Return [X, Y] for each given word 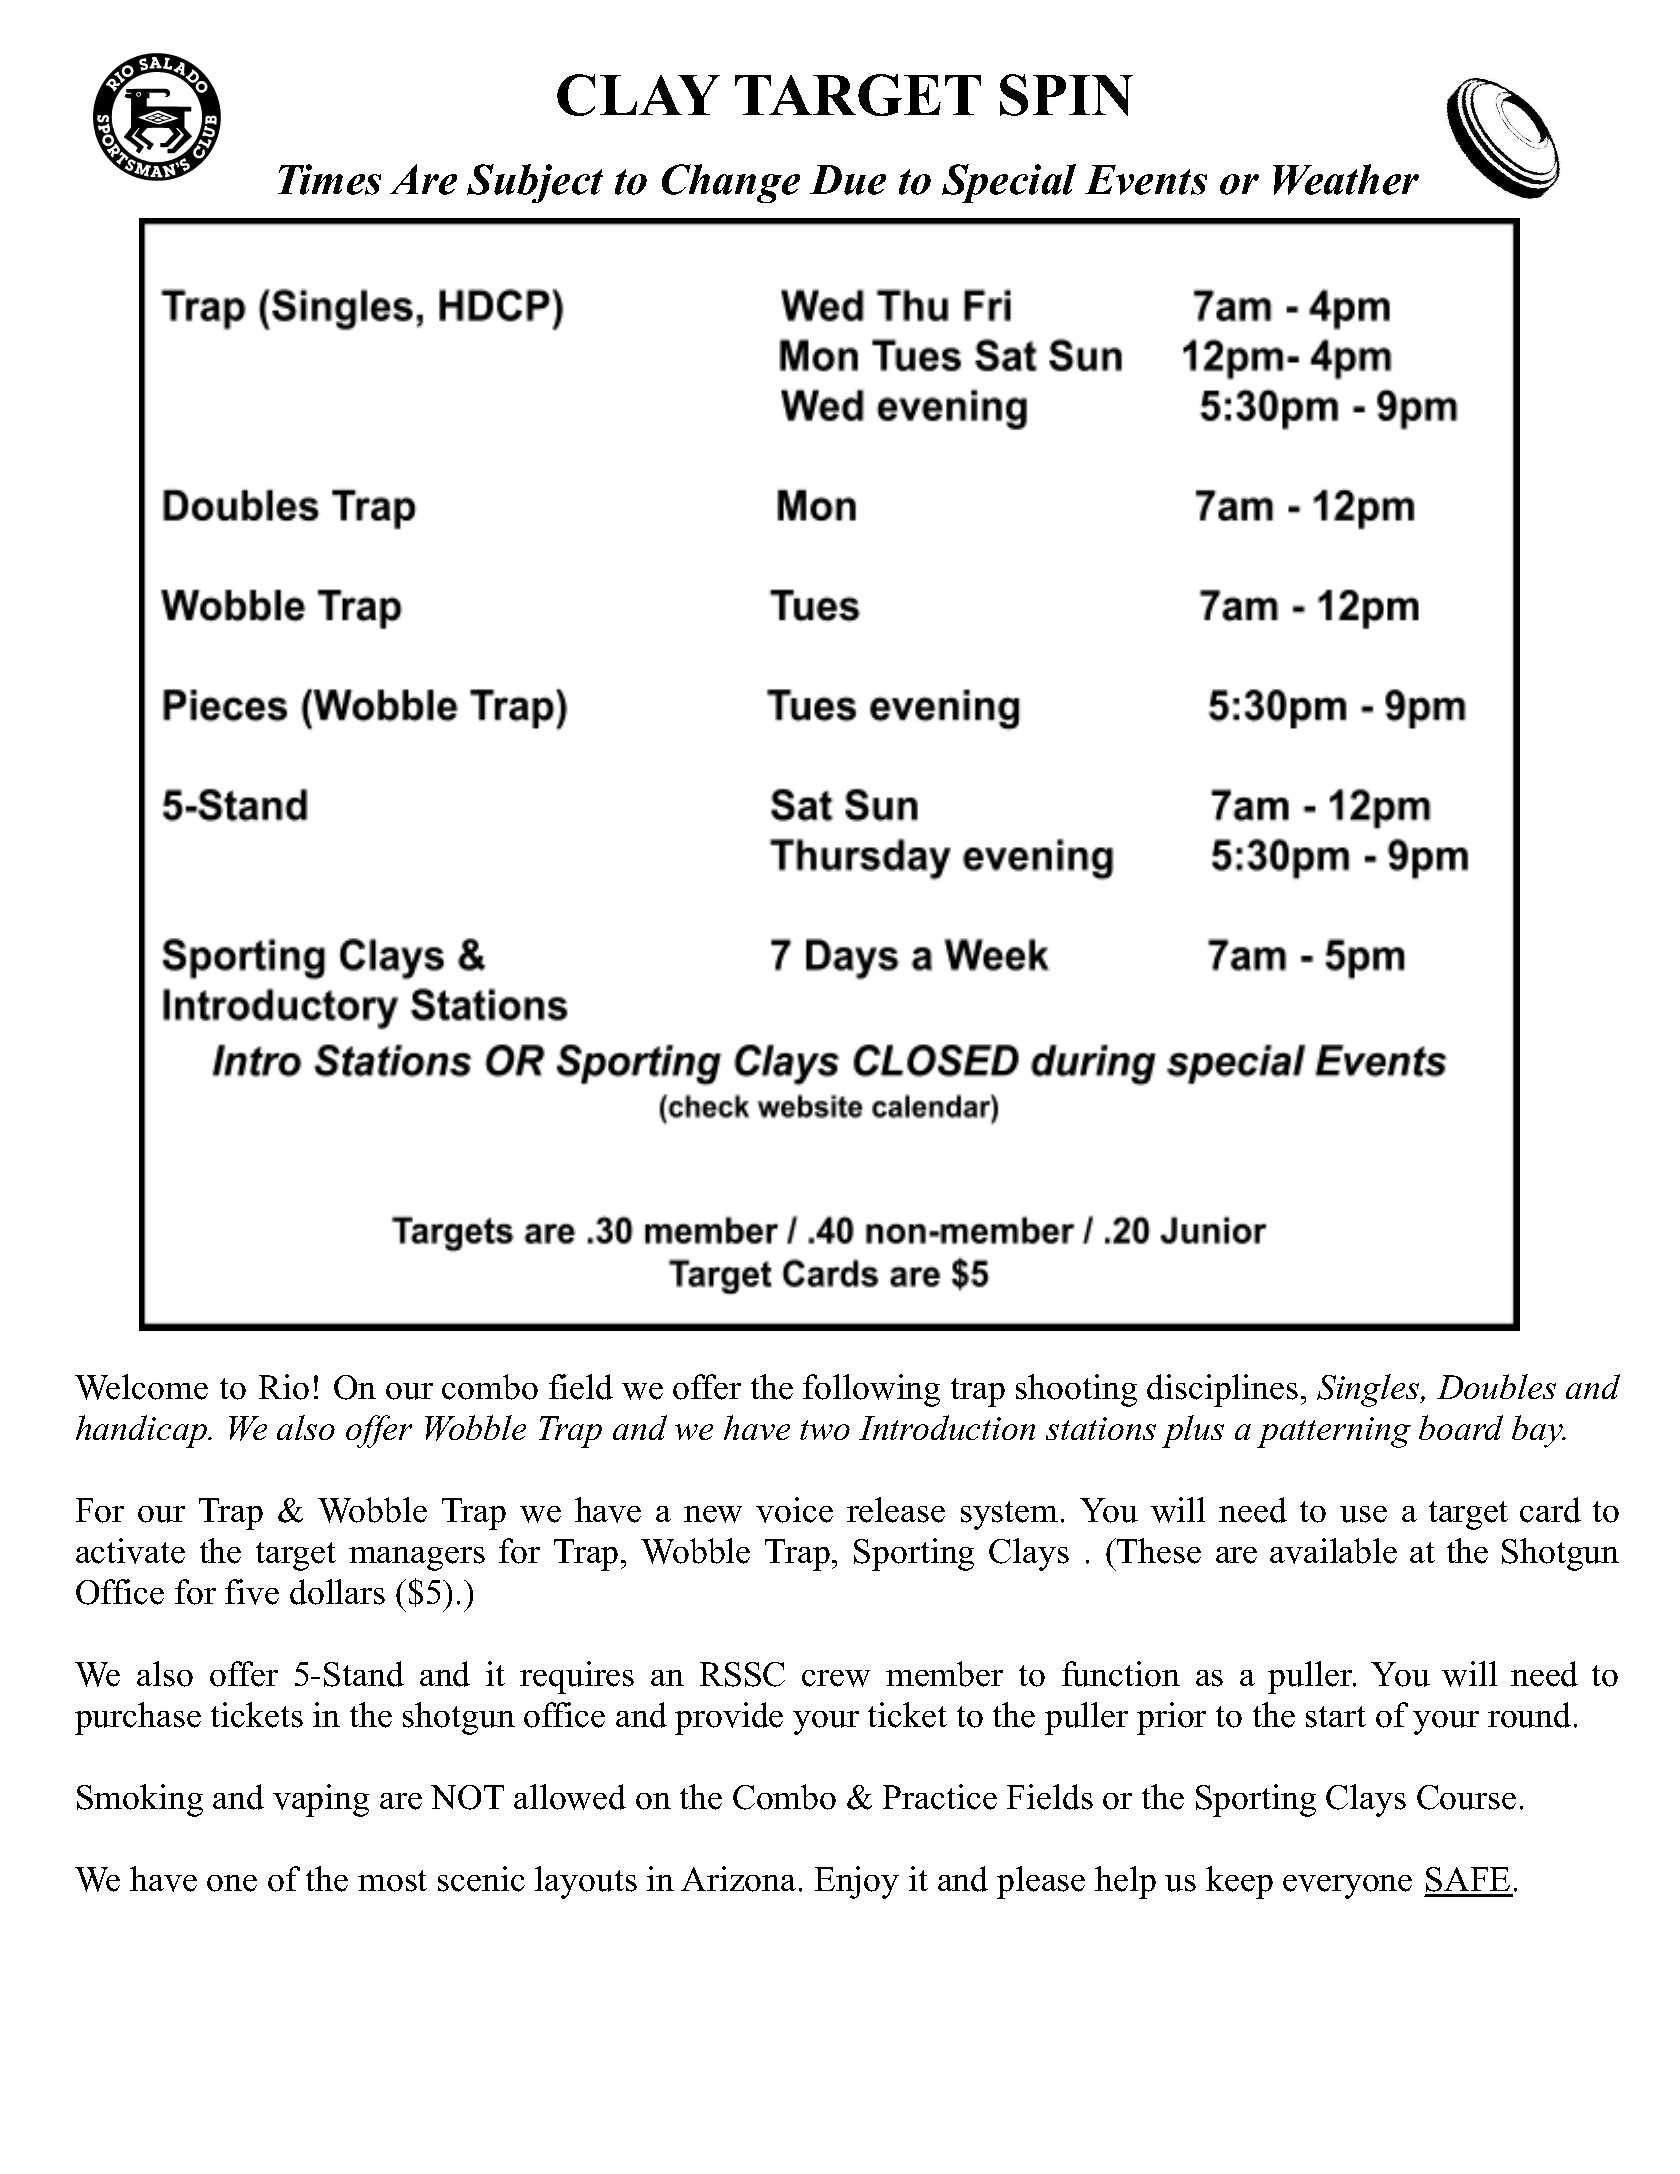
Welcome [141, 1387]
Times [329, 179]
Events [1146, 180]
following [871, 1390]
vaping [321, 1800]
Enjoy [857, 1882]
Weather [1346, 179]
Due [848, 180]
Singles [1369, 1390]
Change [731, 183]
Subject [535, 183]
